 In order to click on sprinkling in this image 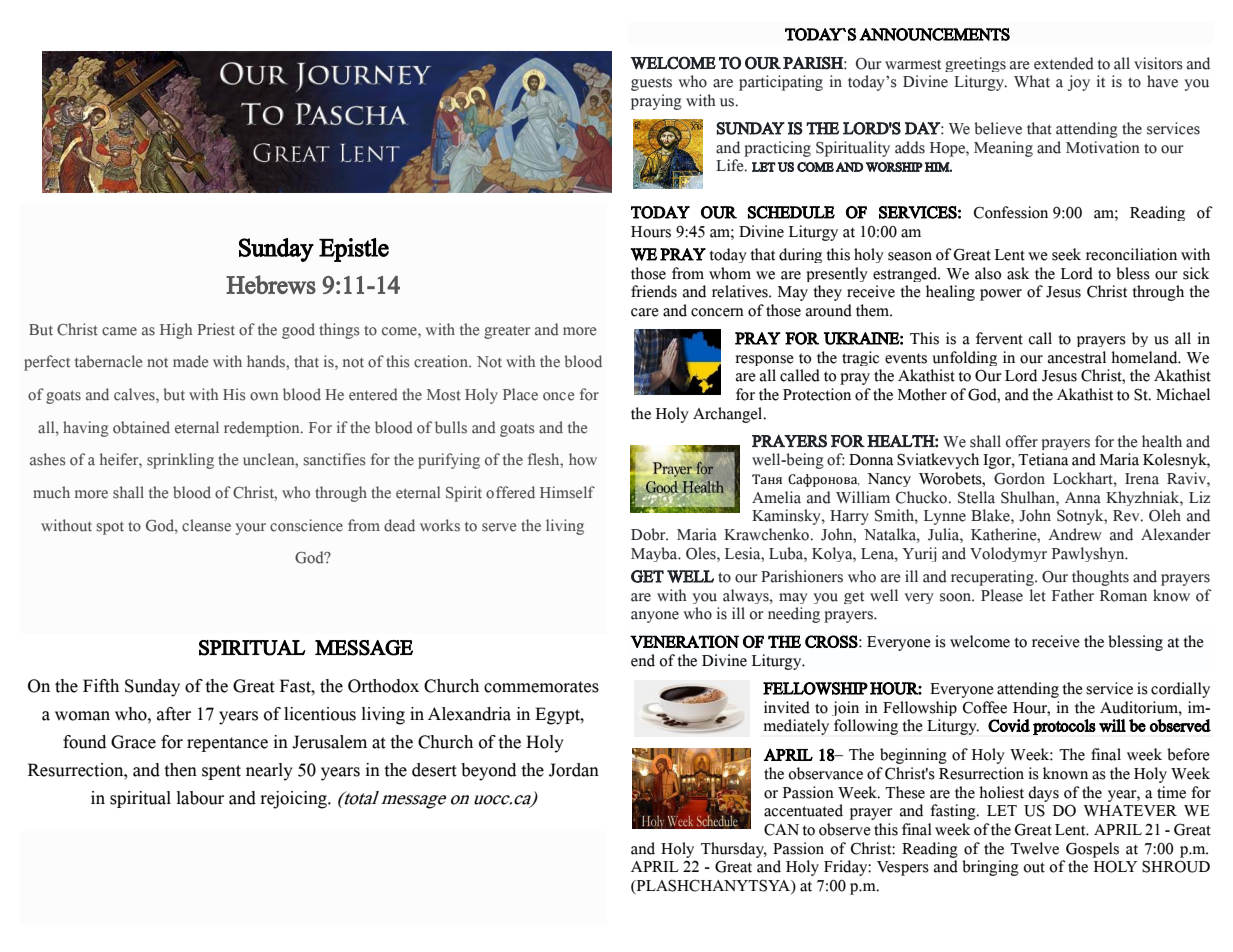, I will do `click(180, 461)`.
